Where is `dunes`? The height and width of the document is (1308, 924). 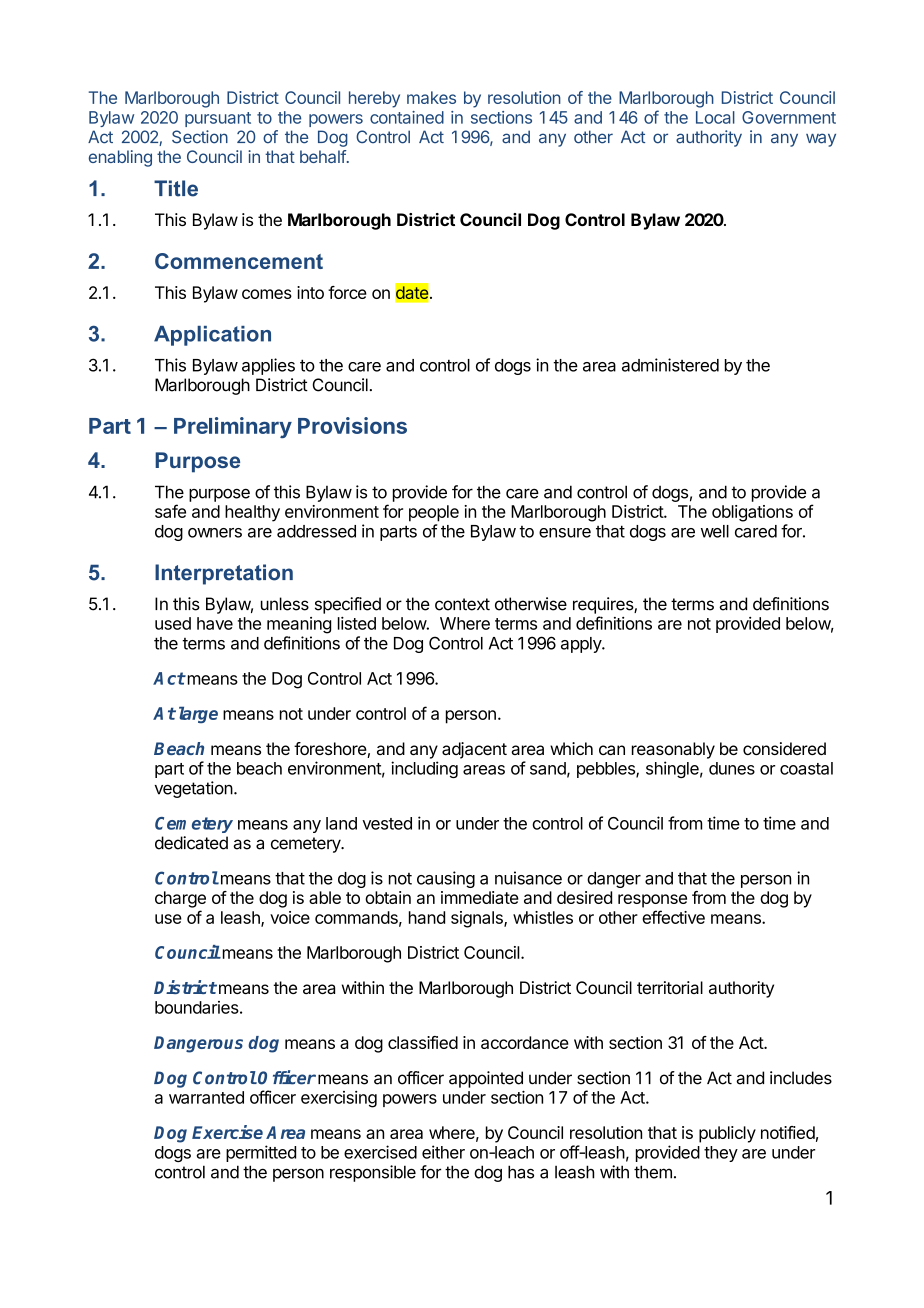
dunes is located at coordinates (732, 768).
